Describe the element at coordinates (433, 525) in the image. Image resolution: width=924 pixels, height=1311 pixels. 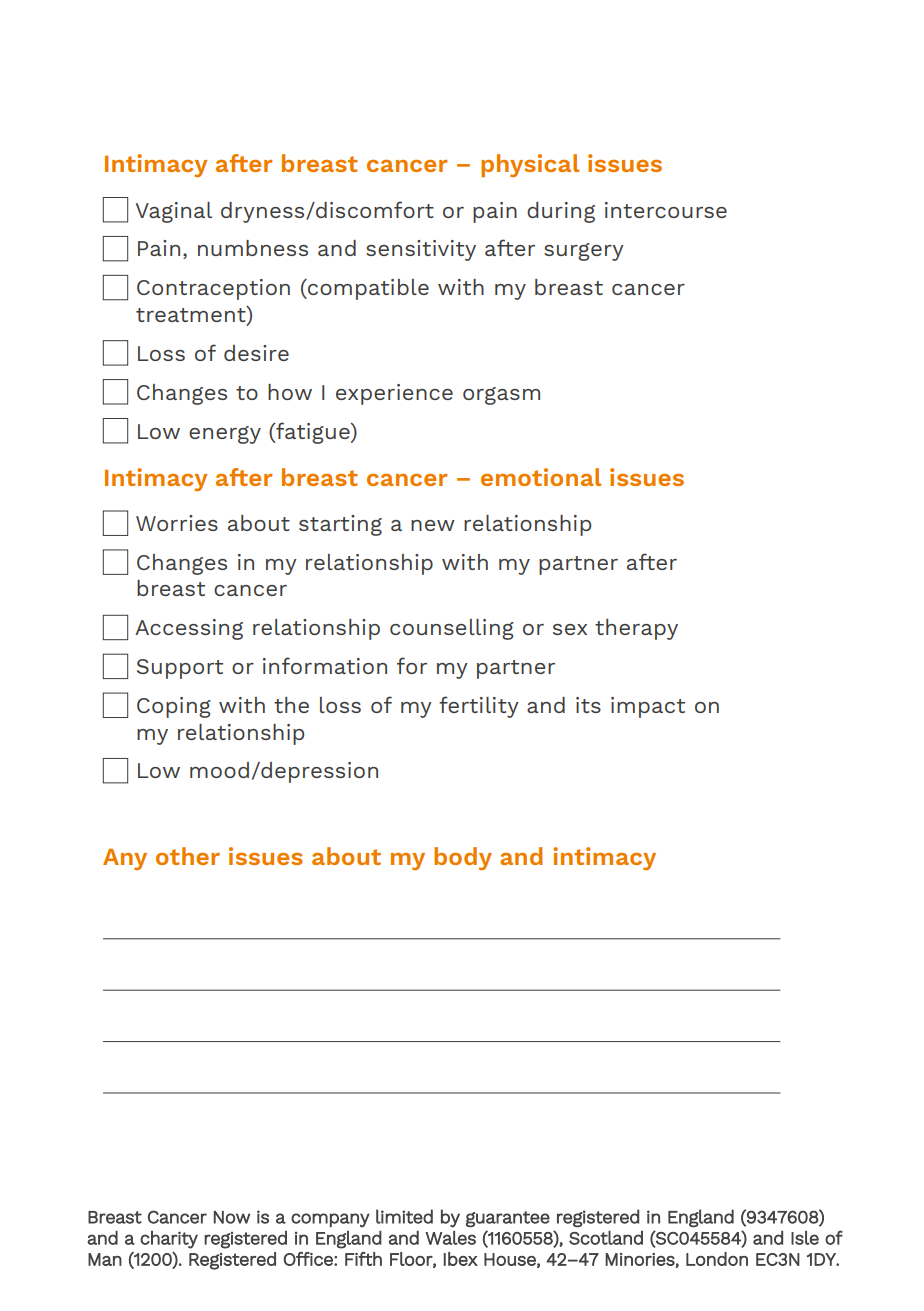
I see `new` at that location.
